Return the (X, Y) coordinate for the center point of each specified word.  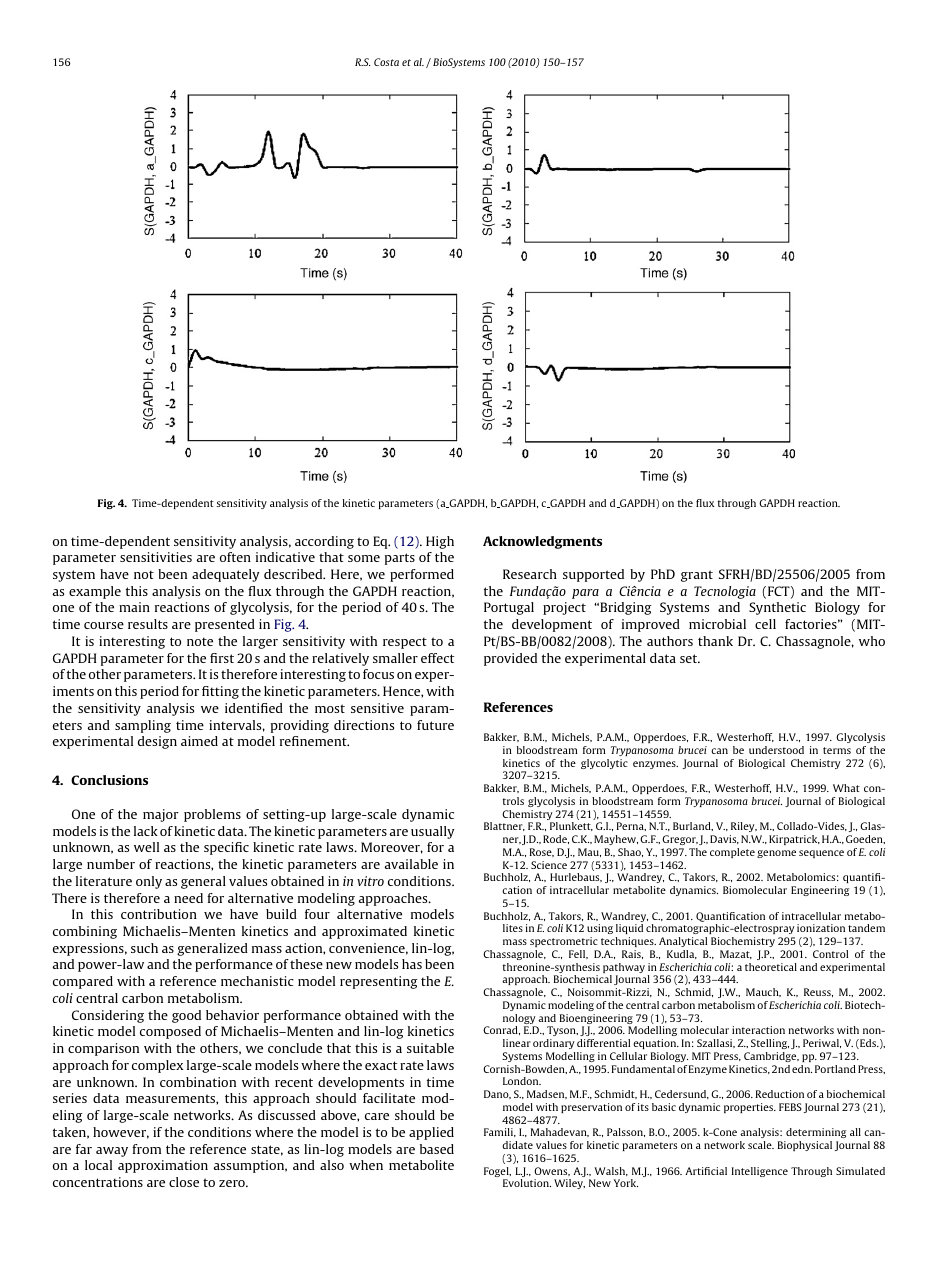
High (440, 542)
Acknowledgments (542, 542)
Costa (386, 62)
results (148, 624)
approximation (163, 1166)
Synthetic (777, 608)
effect (437, 658)
